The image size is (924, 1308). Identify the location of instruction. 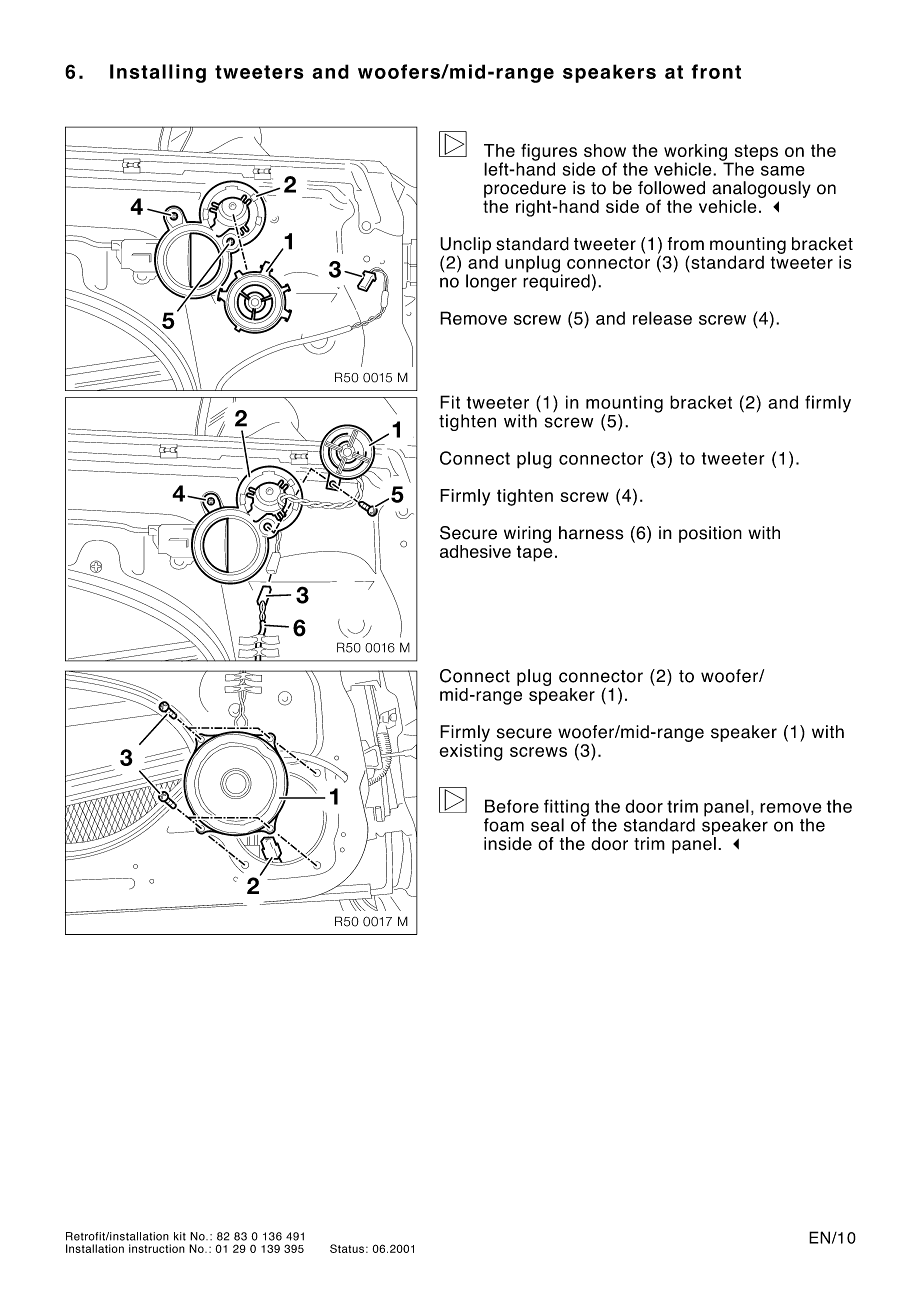
(157, 1248).
